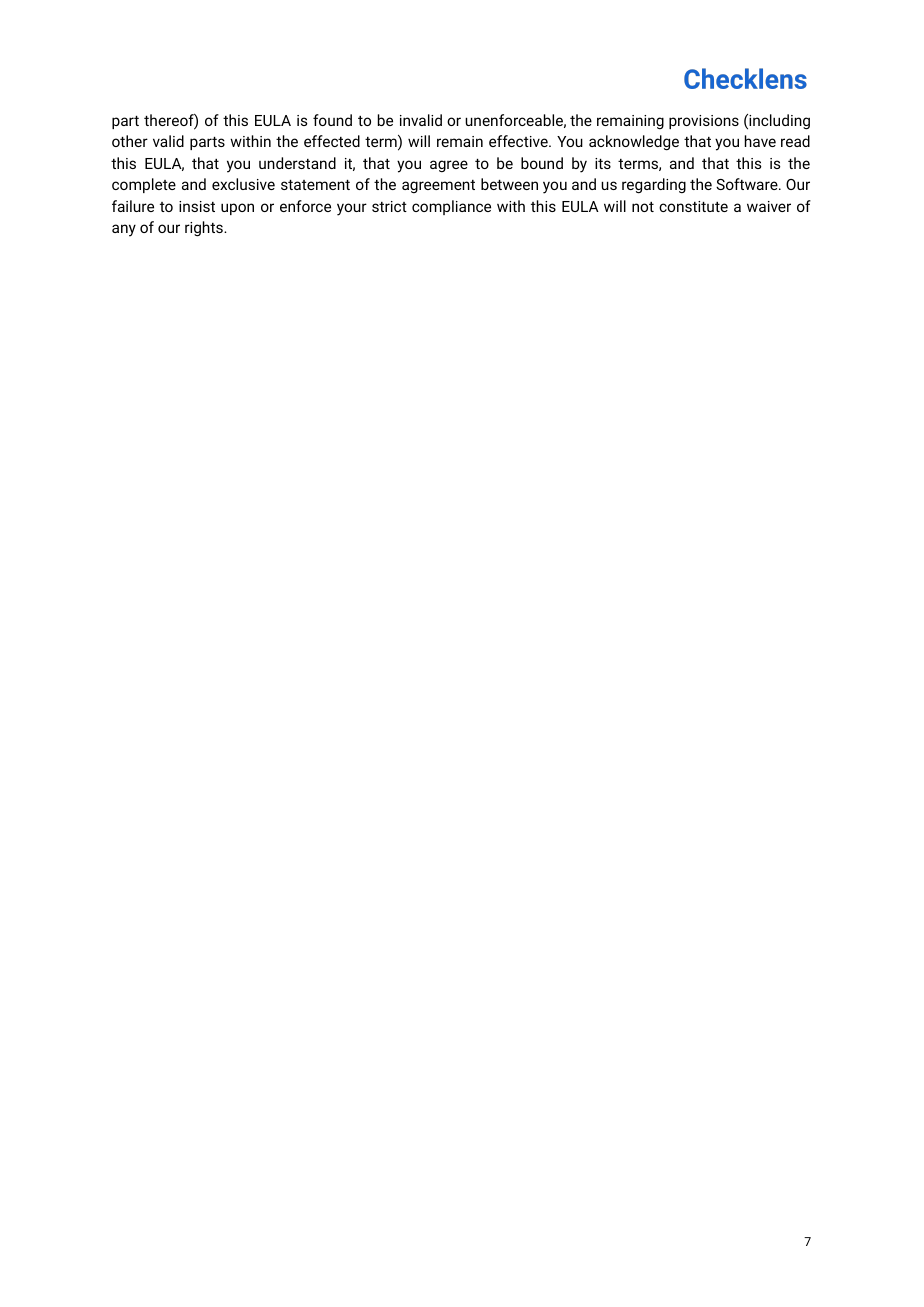 This document has height=1307, width=924. What do you see at coordinates (197, 206) in the document?
I see `insist` at bounding box center [197, 206].
